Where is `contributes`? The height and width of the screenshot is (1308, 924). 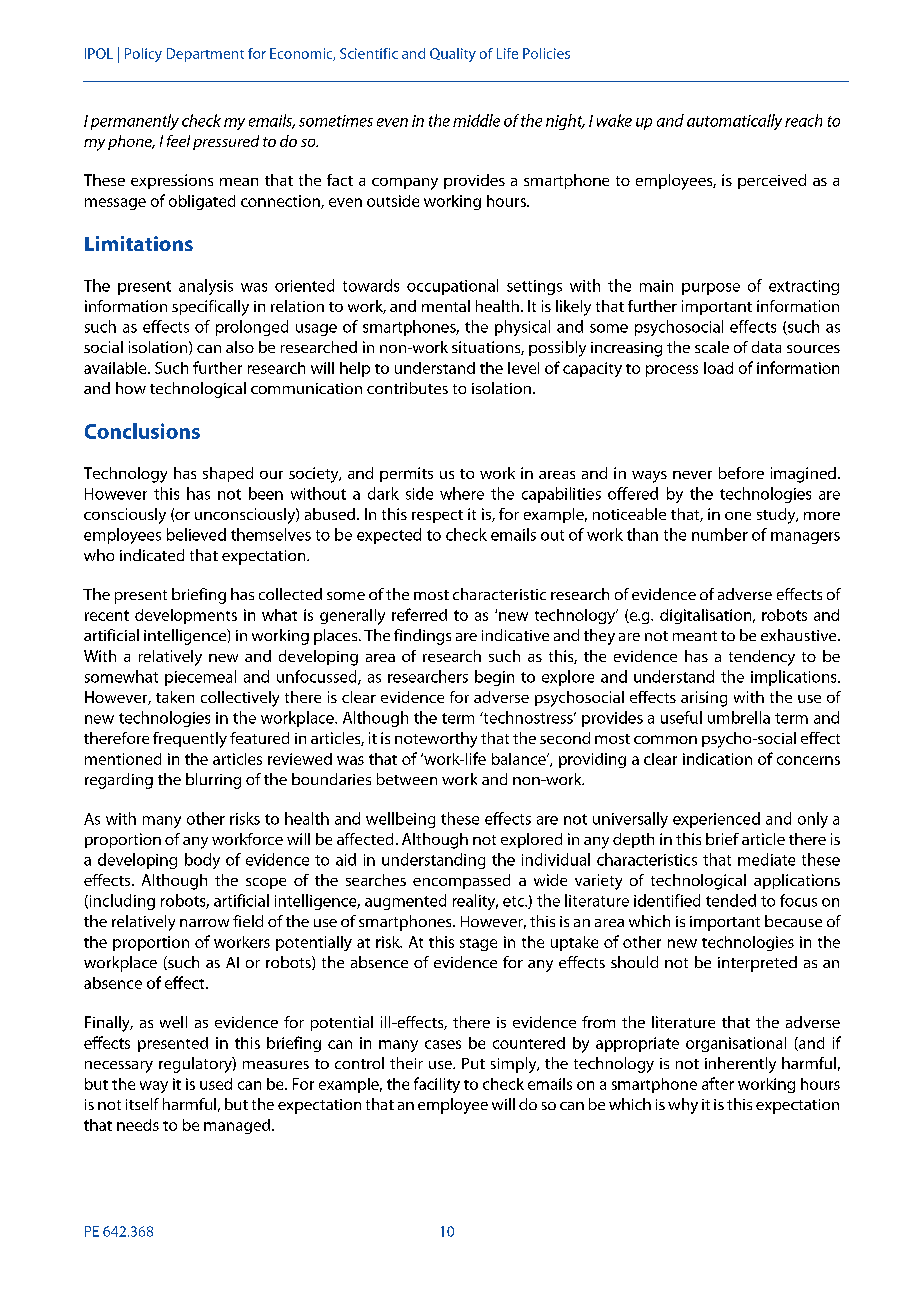 contributes is located at coordinates (407, 388).
